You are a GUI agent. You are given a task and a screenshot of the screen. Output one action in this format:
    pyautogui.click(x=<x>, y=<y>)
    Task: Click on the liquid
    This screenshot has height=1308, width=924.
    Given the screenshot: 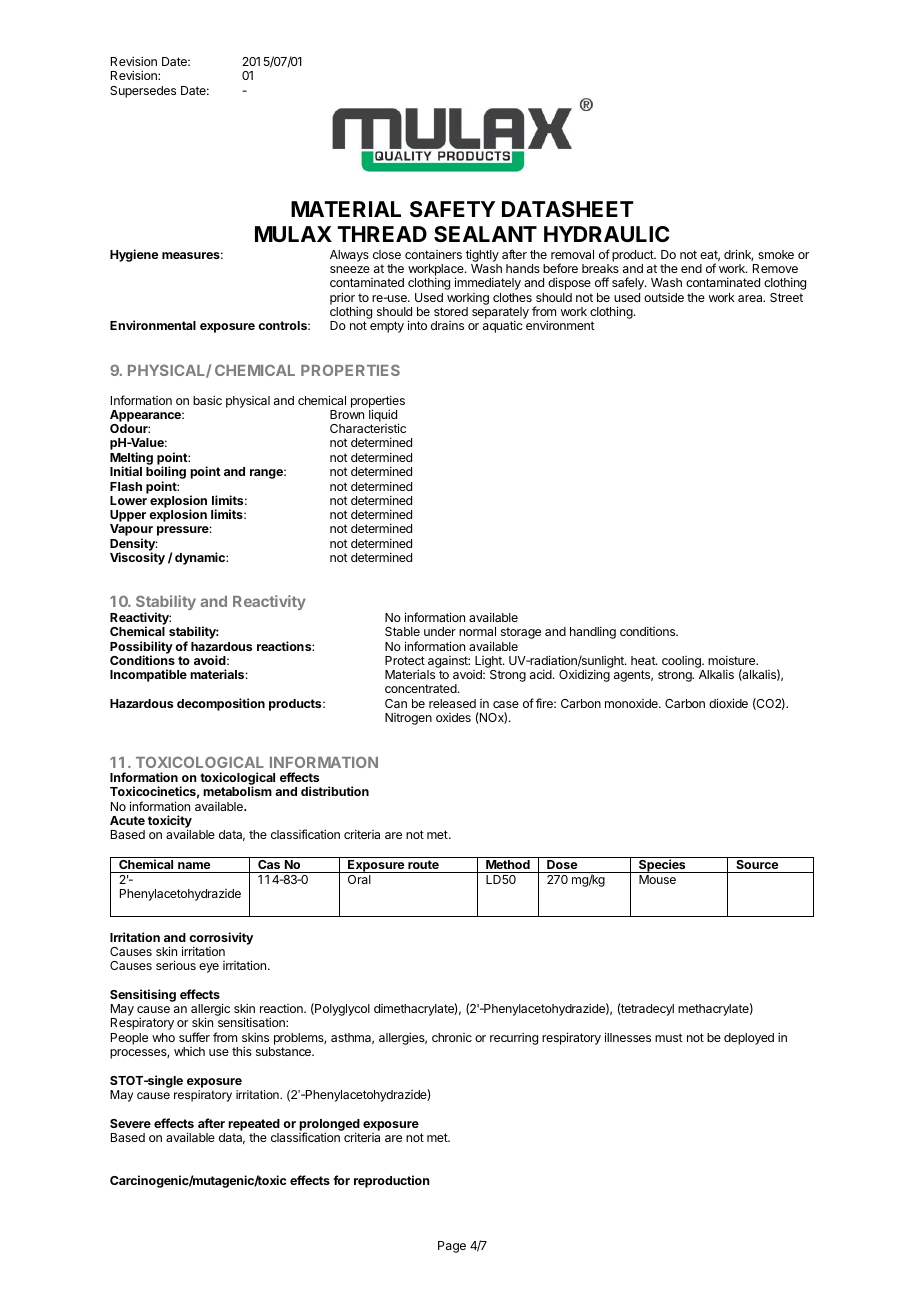 What is the action you would take?
    pyautogui.click(x=384, y=417)
